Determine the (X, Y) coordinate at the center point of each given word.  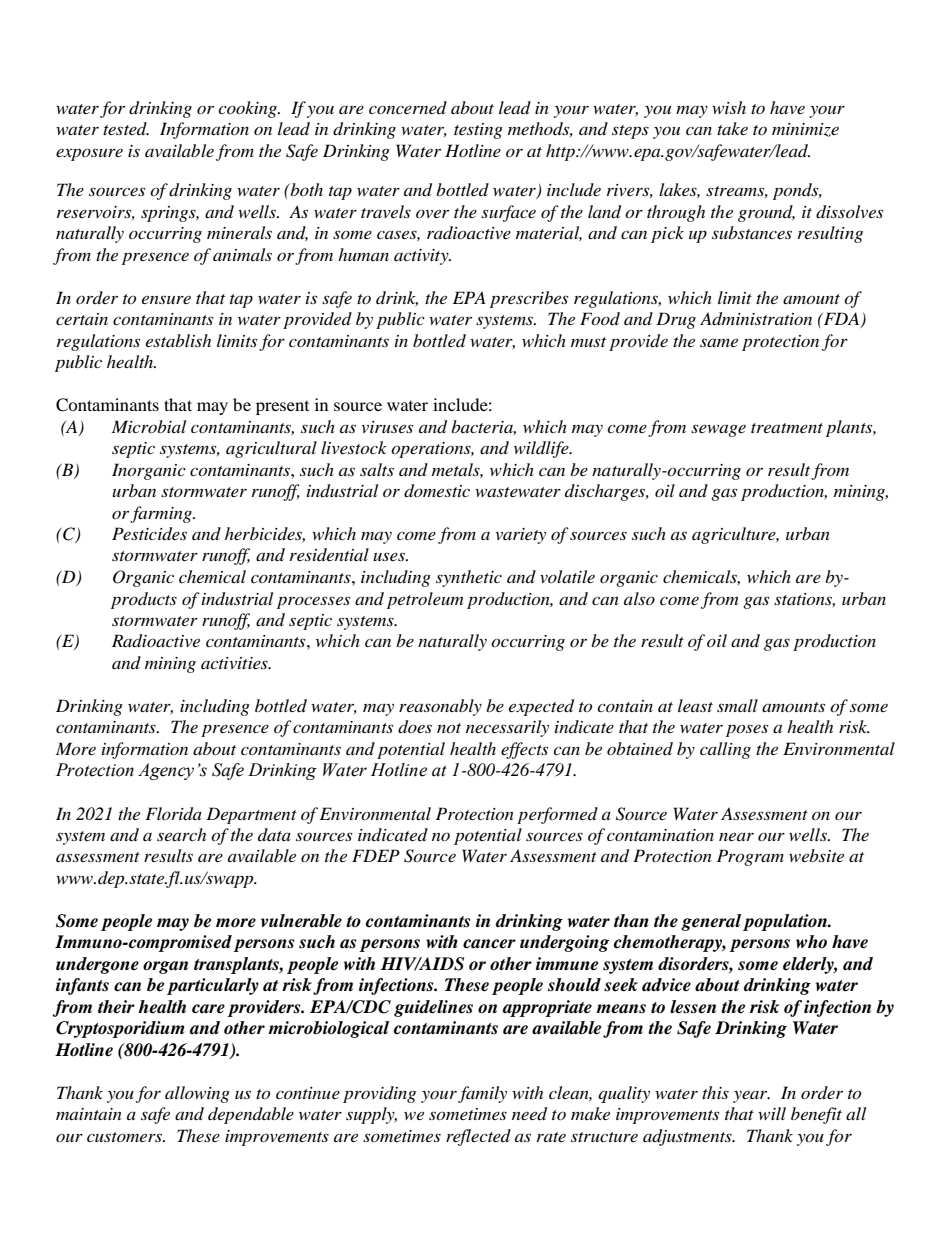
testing (478, 131)
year (751, 1097)
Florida (173, 814)
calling (725, 750)
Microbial (149, 426)
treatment (787, 428)
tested (126, 128)
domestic (437, 491)
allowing (197, 1094)
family (482, 1094)
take (732, 128)
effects (524, 750)
